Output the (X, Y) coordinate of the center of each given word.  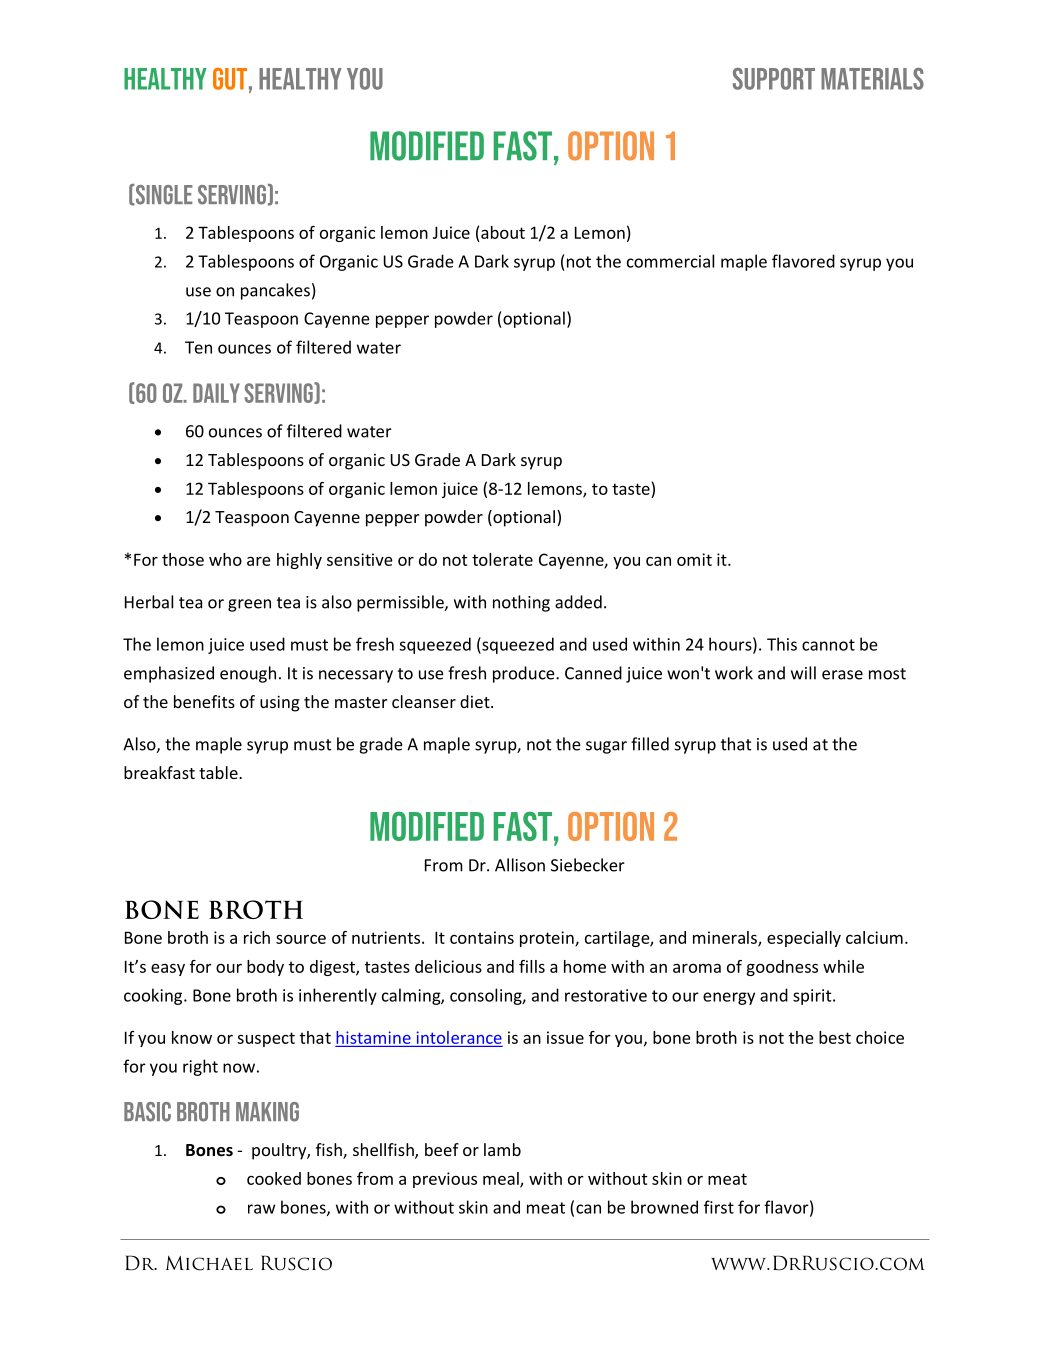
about (503, 232)
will (803, 673)
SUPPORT (774, 79)
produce (525, 674)
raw (261, 1209)
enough (248, 674)
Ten (198, 347)
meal (502, 1179)
